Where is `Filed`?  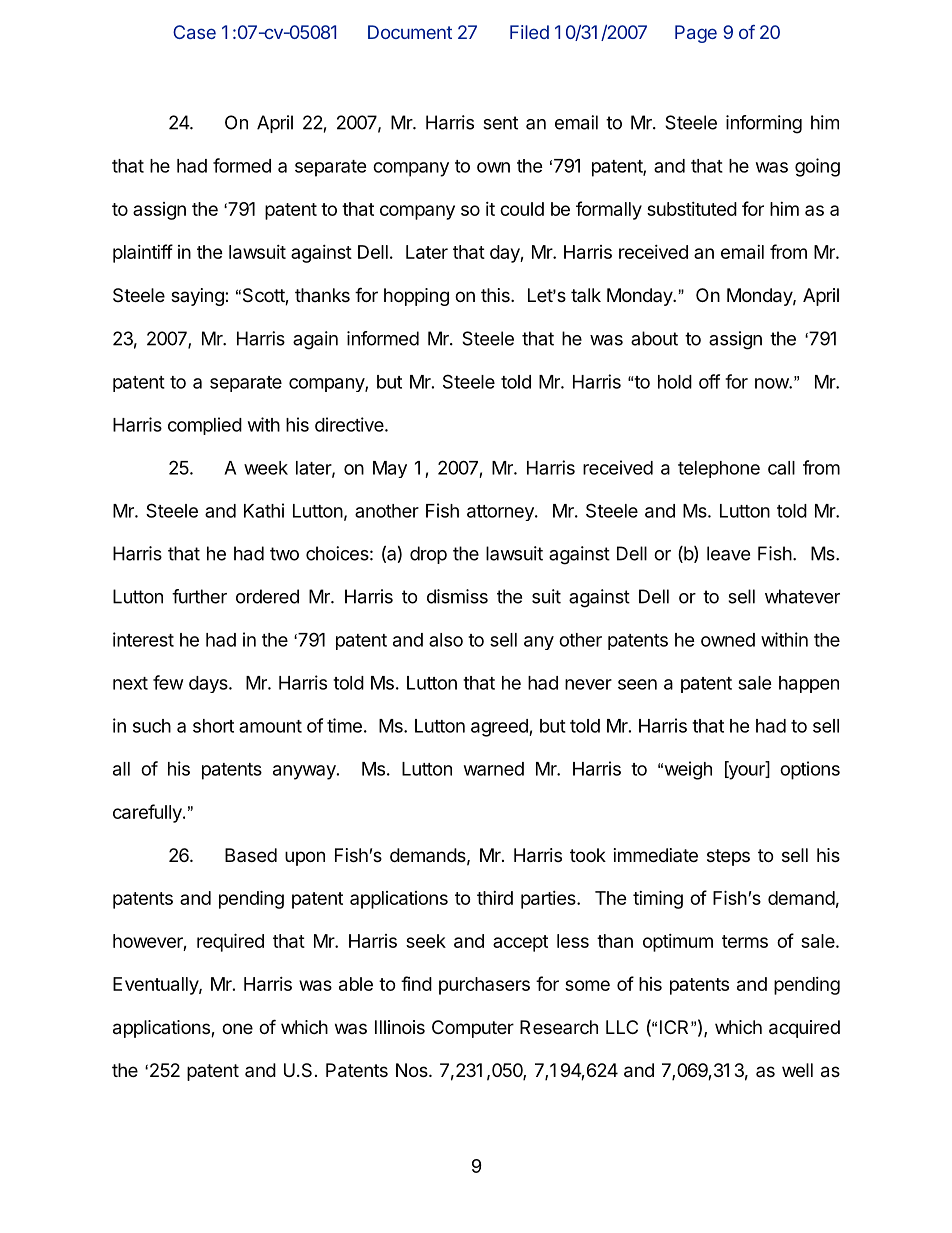
Filed is located at coordinates (529, 32).
